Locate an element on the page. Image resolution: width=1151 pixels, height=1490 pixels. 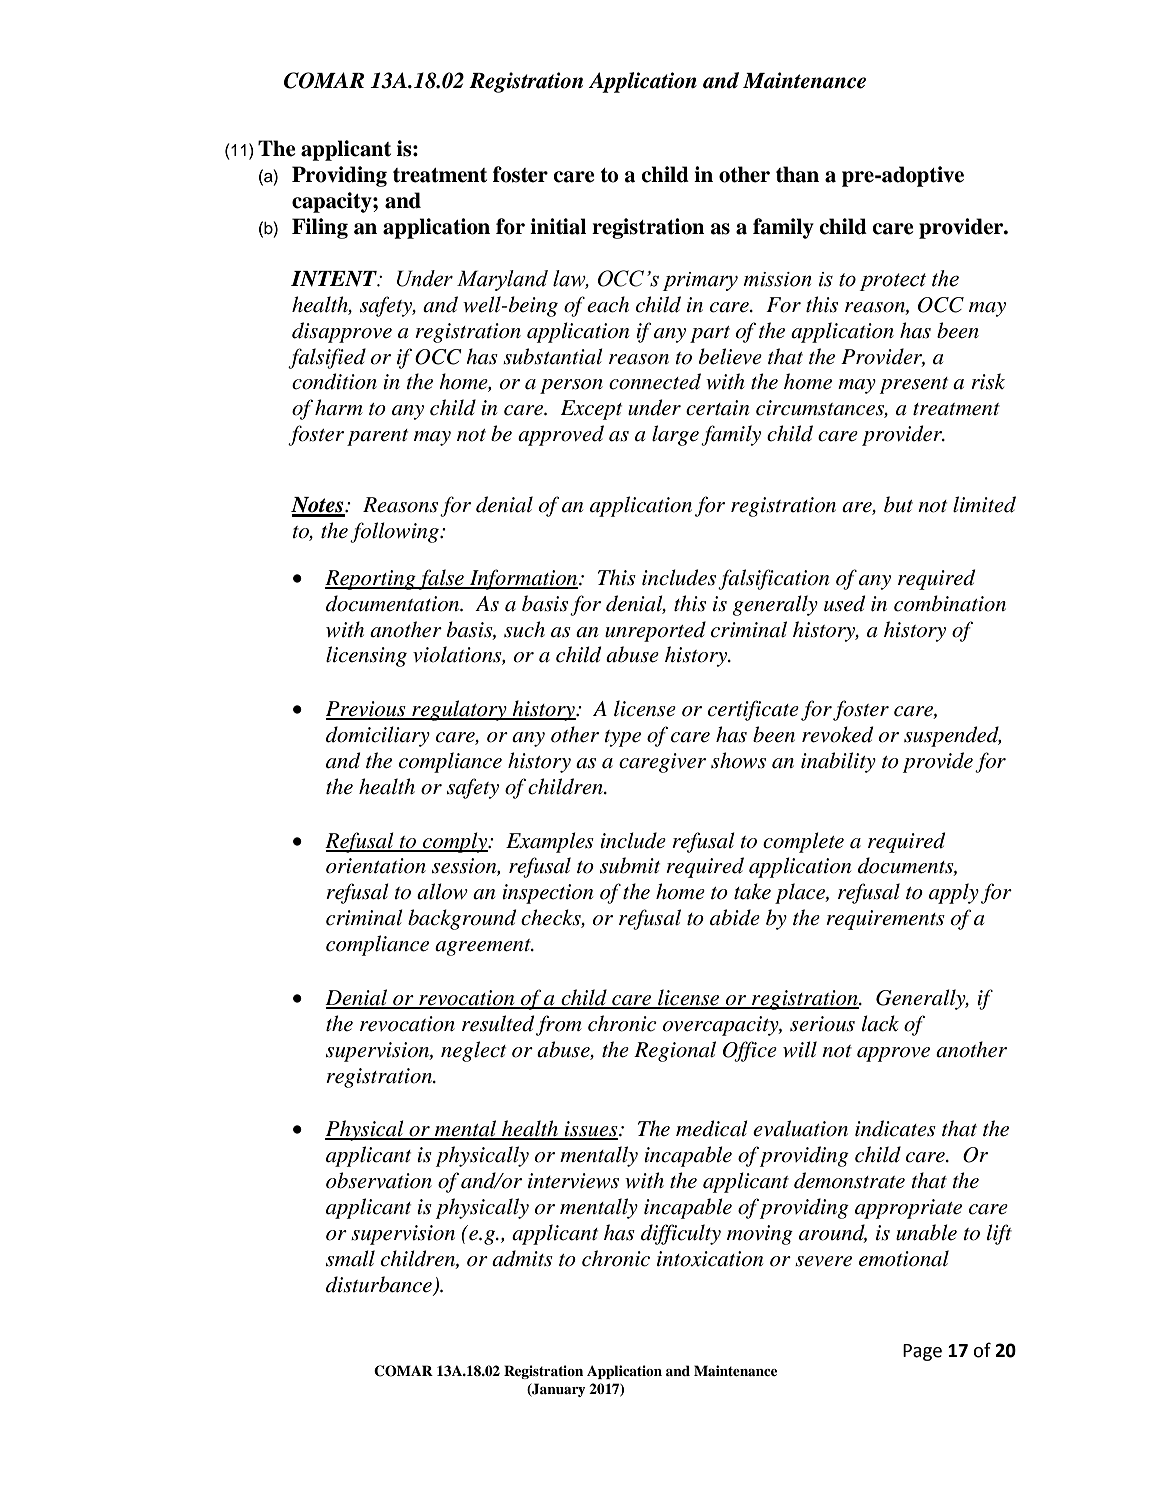
disturbance is located at coordinates (380, 1285).
